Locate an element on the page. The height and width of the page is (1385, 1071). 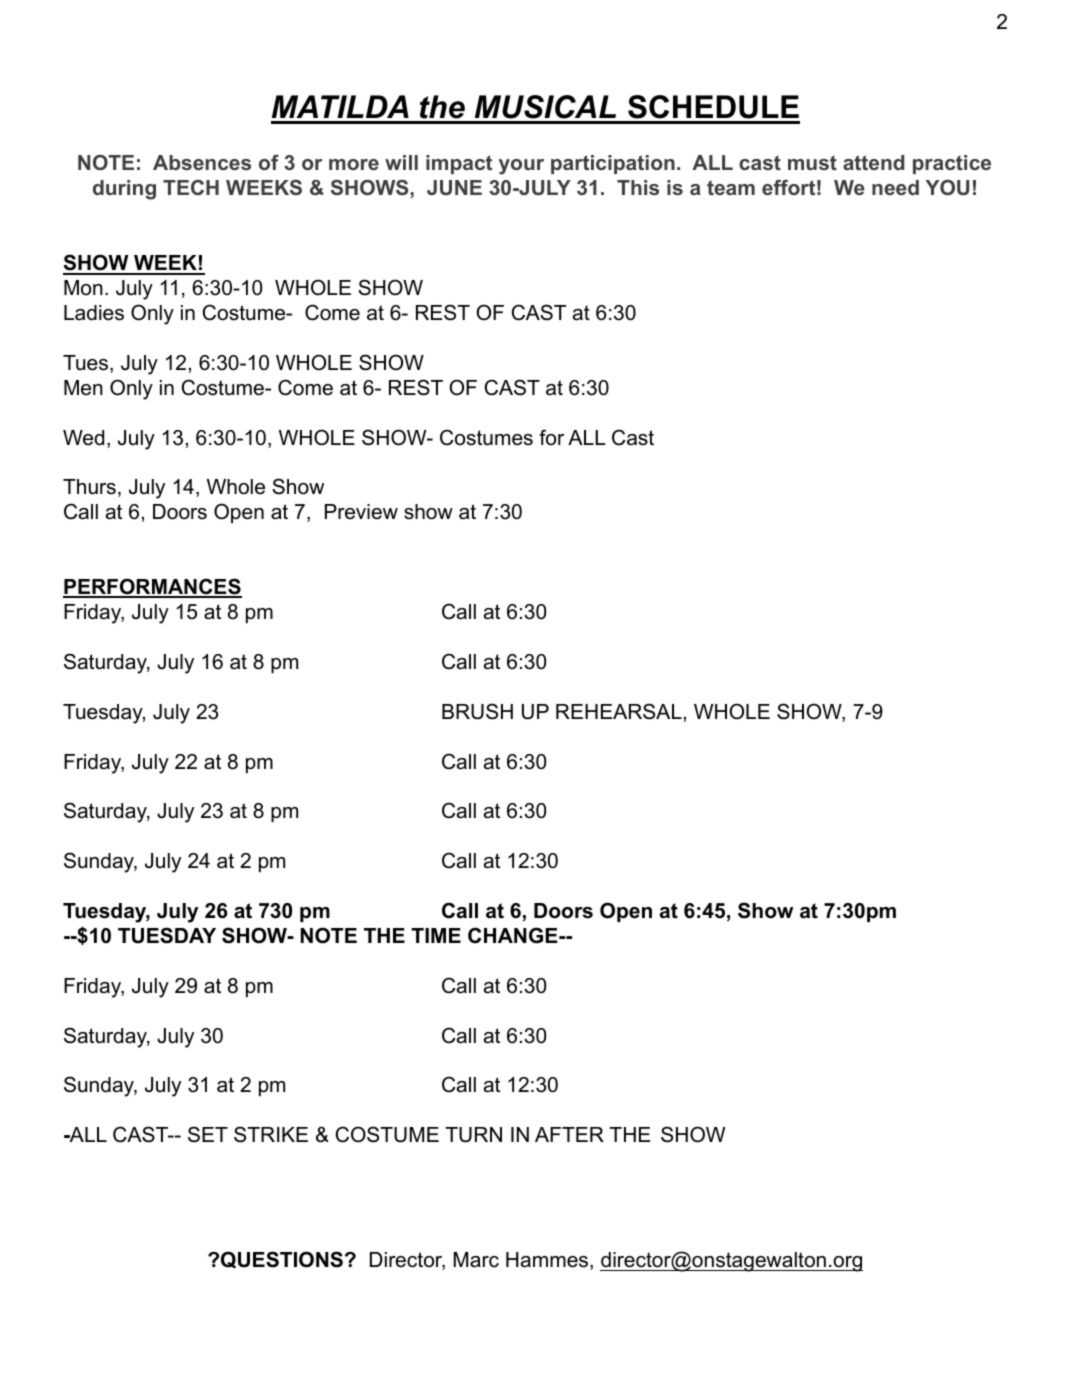
QUESTIONS is located at coordinates (282, 1260).
